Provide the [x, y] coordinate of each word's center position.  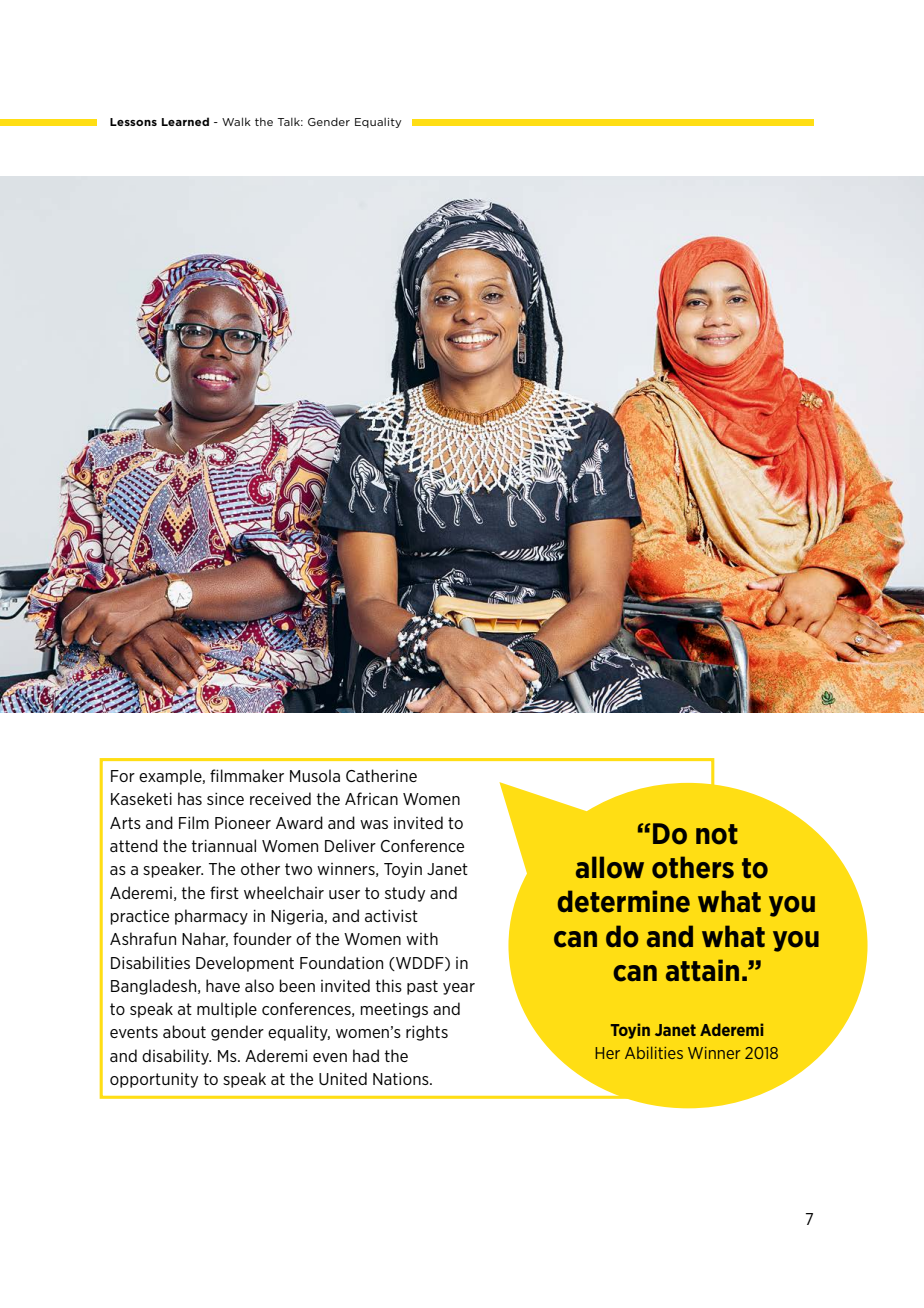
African [371, 798]
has [190, 798]
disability [176, 1057]
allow [610, 867]
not [717, 834]
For [123, 776]
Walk [236, 121]
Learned [185, 121]
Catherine [381, 775]
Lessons [133, 122]
